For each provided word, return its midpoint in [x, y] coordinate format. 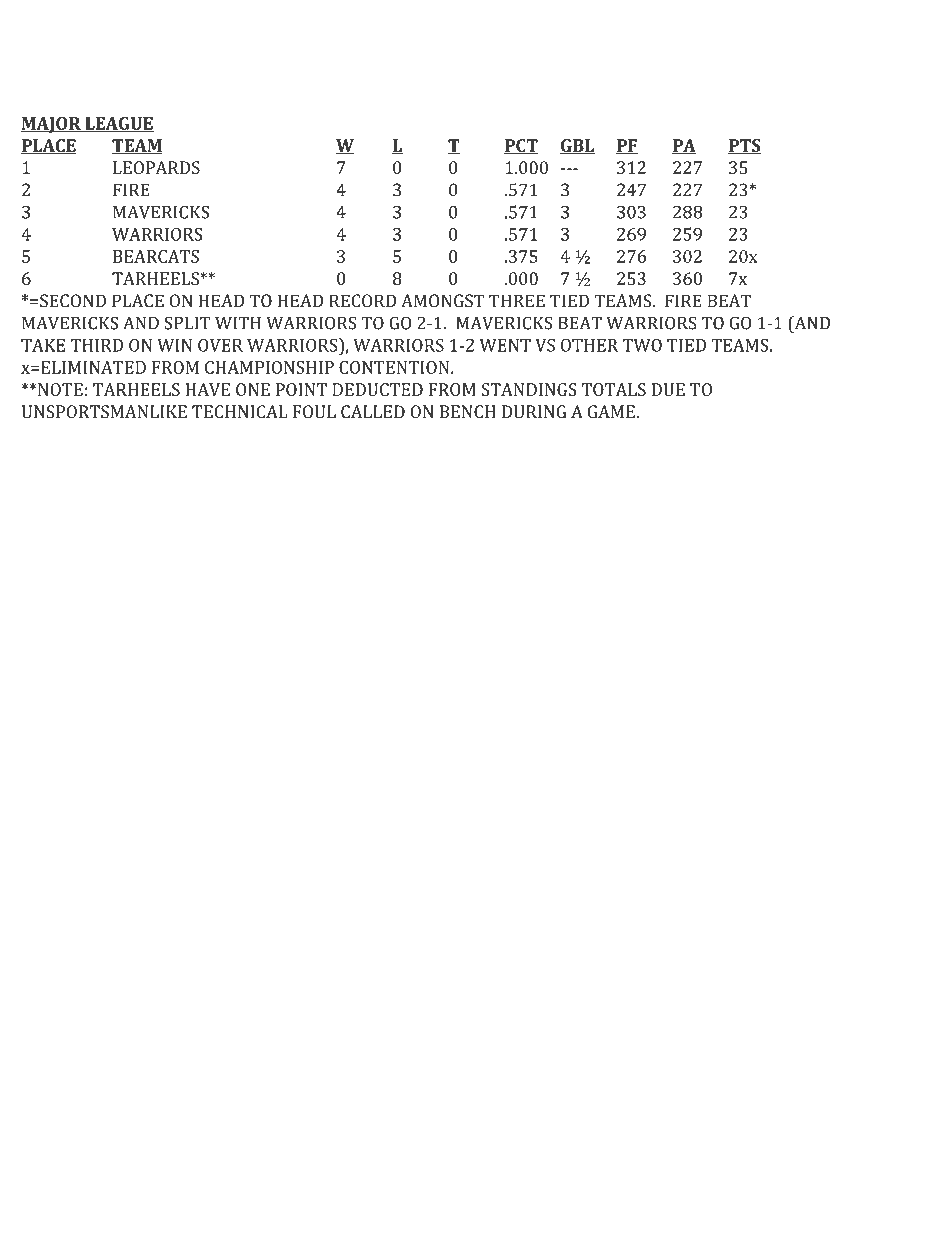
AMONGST [442, 301]
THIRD [97, 345]
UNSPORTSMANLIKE [104, 411]
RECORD [362, 301]
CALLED [373, 411]
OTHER [589, 345]
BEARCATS [156, 256]
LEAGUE [119, 124]
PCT [521, 146]
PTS [744, 146]
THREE [517, 300]
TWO [642, 345]
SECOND [73, 301]
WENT [505, 345]
